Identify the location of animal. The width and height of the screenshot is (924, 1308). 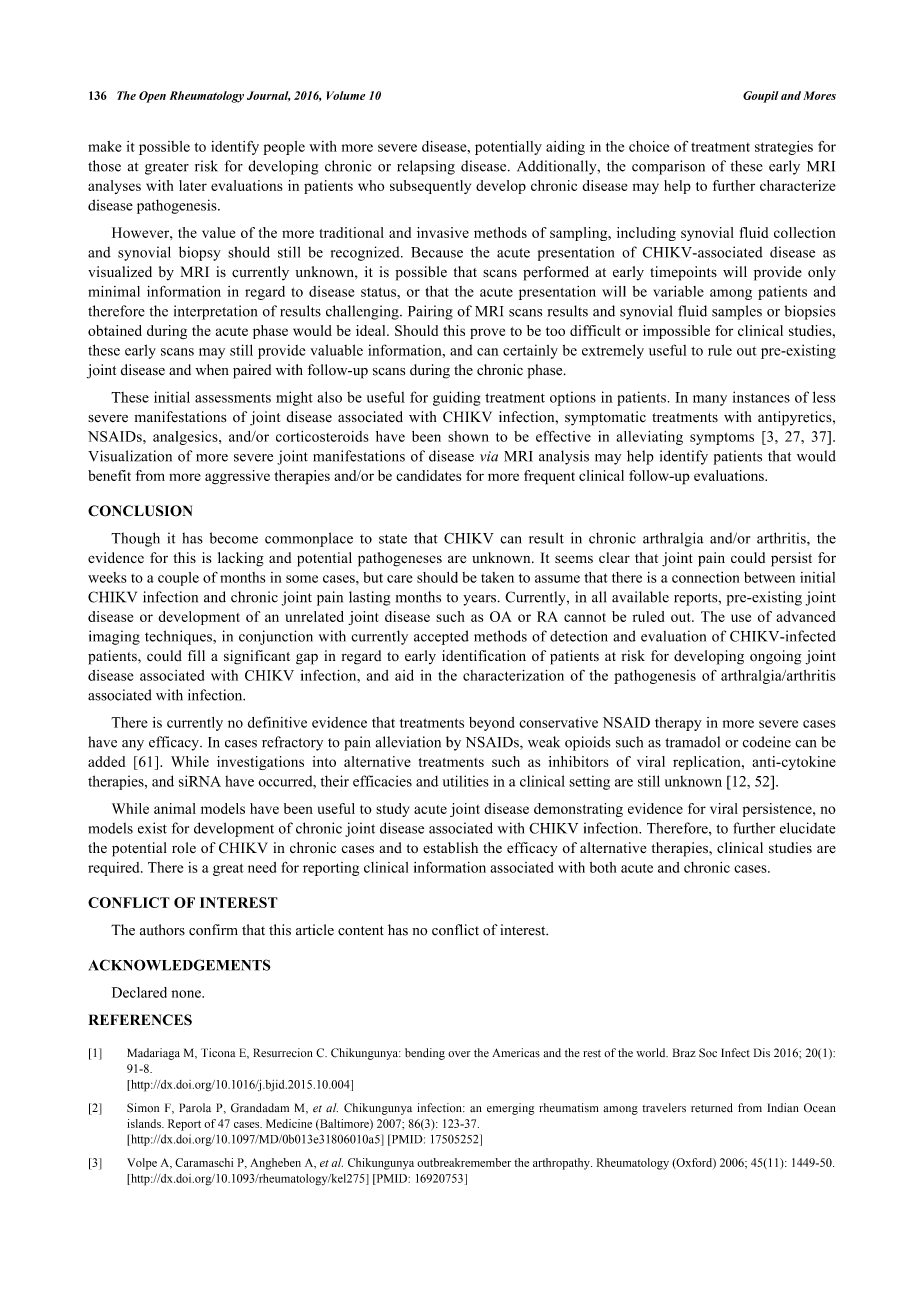
(175, 808).
